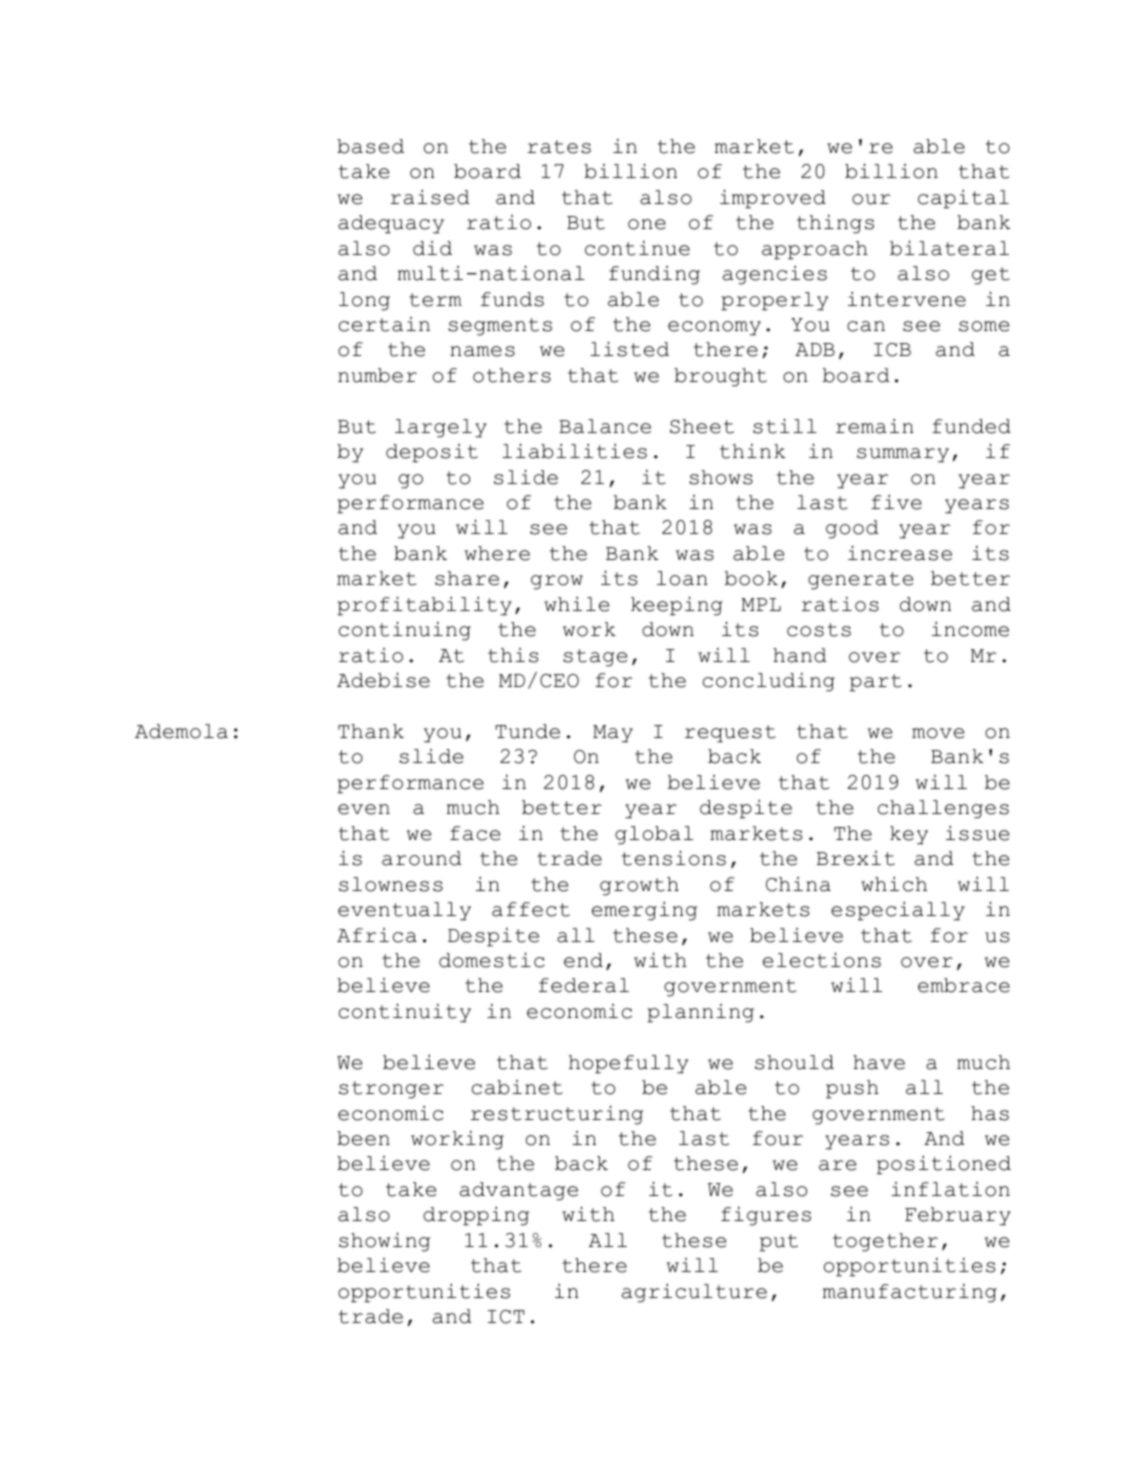 The height and width of the image is (1482, 1146). I want to click on Thank, so click(371, 731).
